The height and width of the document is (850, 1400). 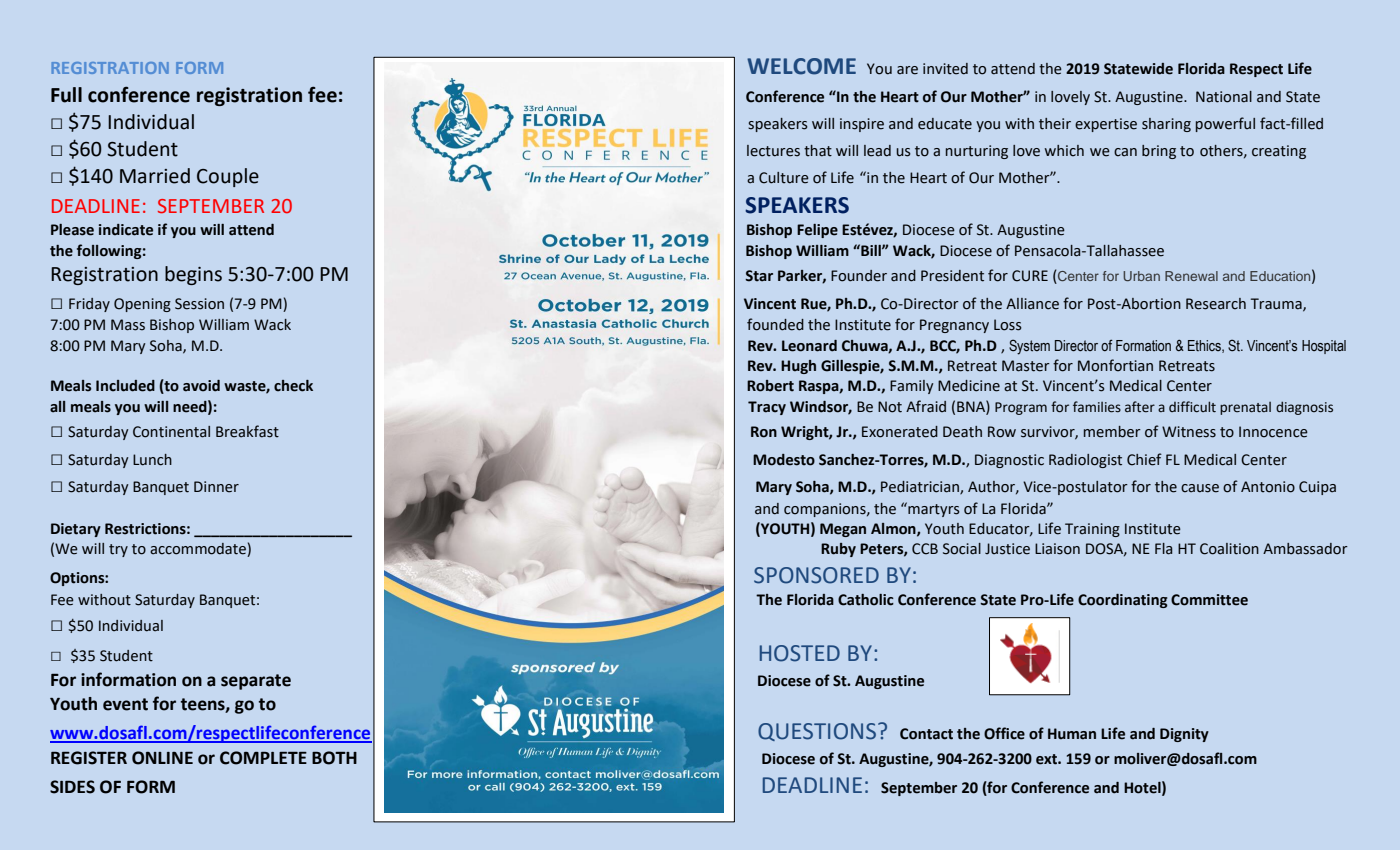 What do you see at coordinates (193, 275) in the document?
I see `begins` at bounding box center [193, 275].
